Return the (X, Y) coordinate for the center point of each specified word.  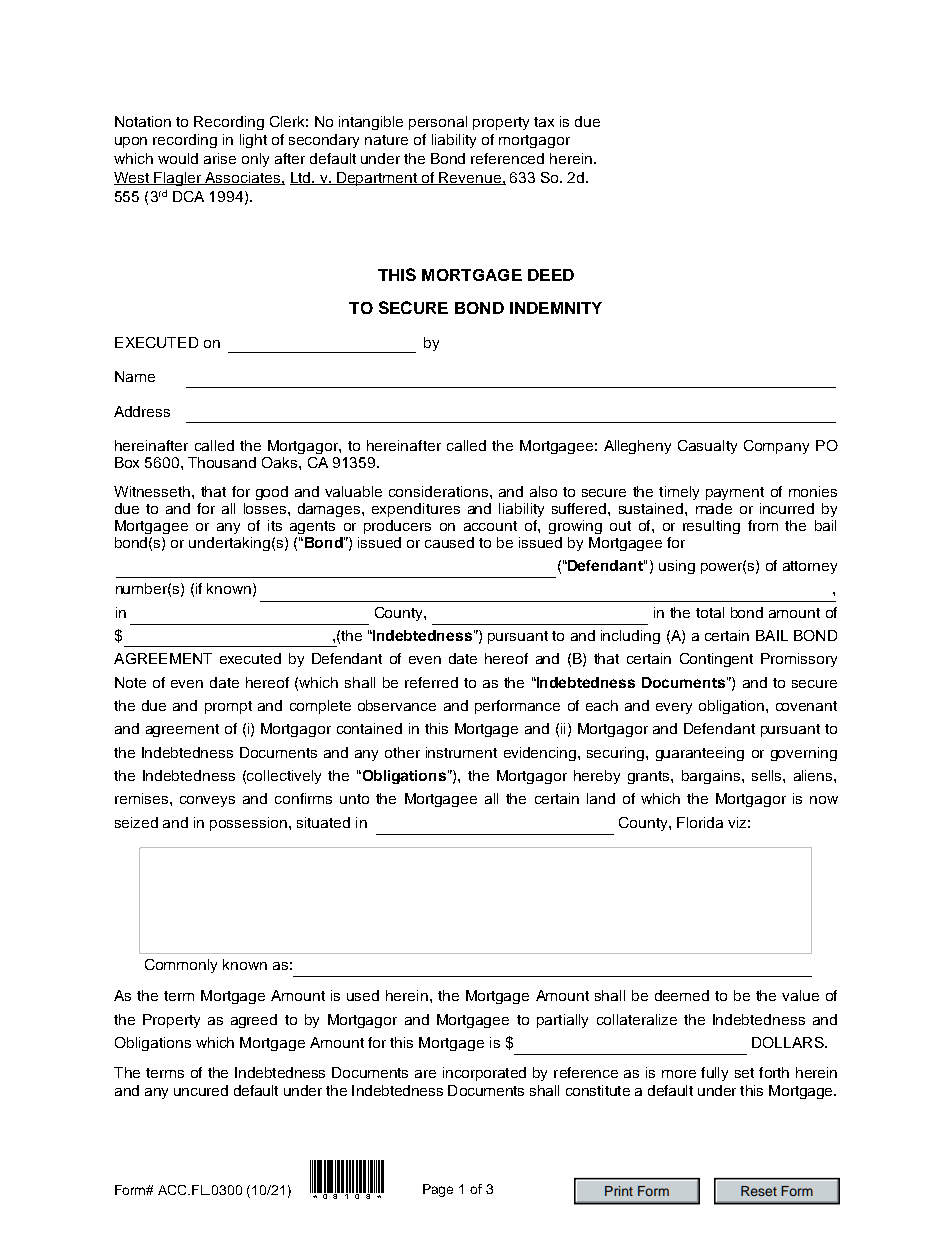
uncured (201, 1090)
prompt (228, 707)
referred (431, 682)
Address (142, 411)
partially (562, 1021)
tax (544, 122)
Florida (700, 822)
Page (438, 1190)
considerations (440, 491)
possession (248, 824)
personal (438, 123)
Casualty (707, 447)
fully (714, 1074)
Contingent (716, 660)
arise (220, 158)
